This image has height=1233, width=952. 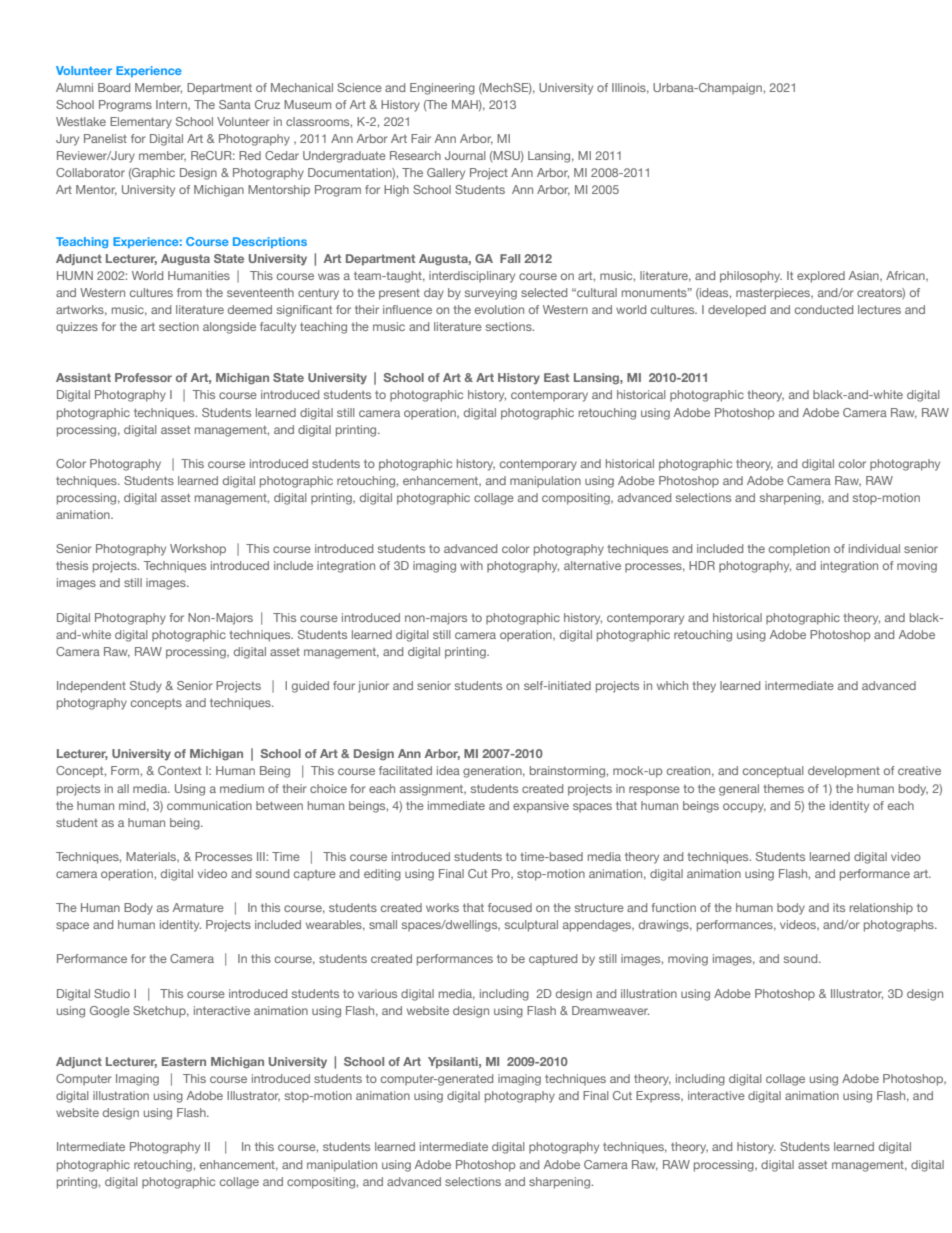 What do you see at coordinates (152, 857) in the image?
I see `Materials` at bounding box center [152, 857].
